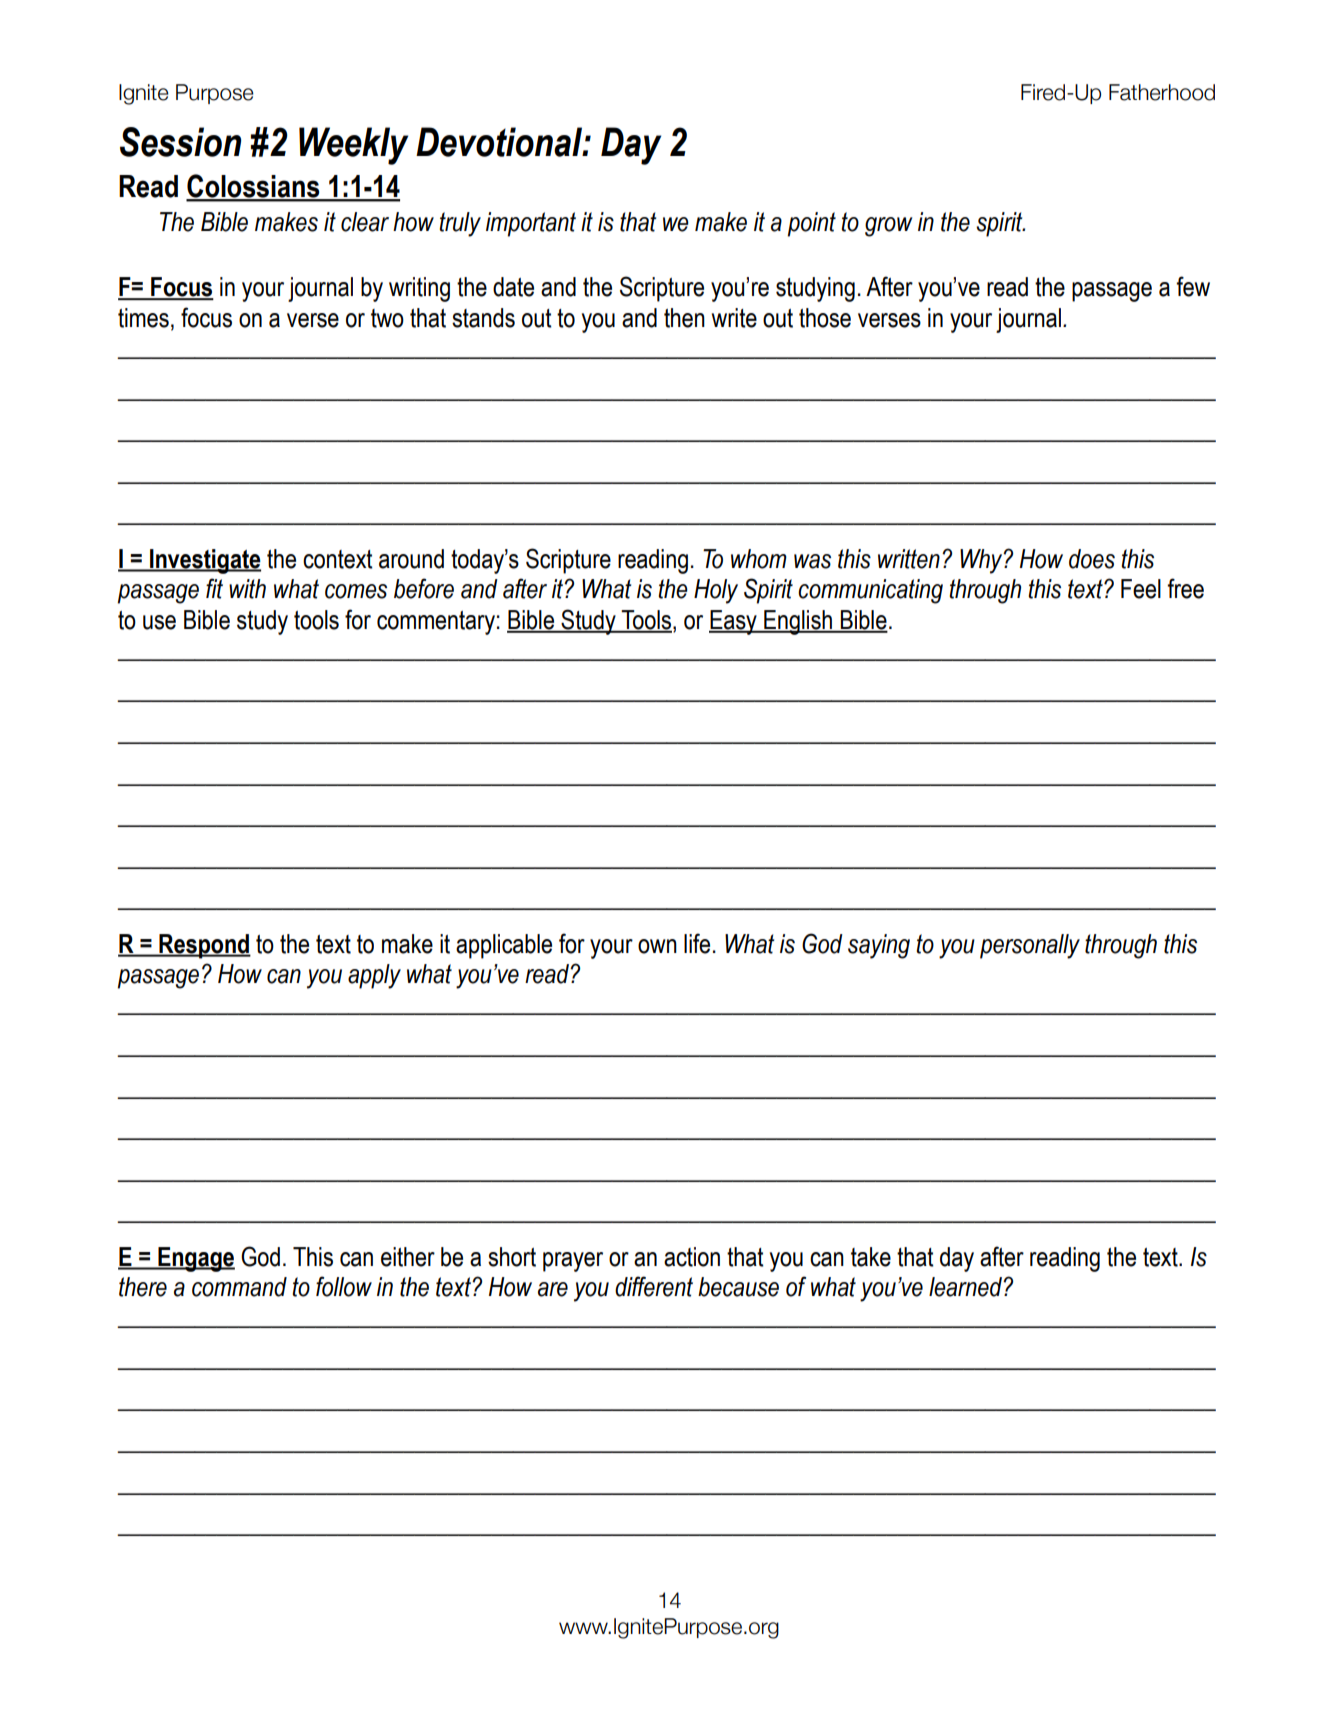 This screenshot has width=1339, height=1733. Describe the element at coordinates (697, 943) in the screenshot. I see `life` at that location.
